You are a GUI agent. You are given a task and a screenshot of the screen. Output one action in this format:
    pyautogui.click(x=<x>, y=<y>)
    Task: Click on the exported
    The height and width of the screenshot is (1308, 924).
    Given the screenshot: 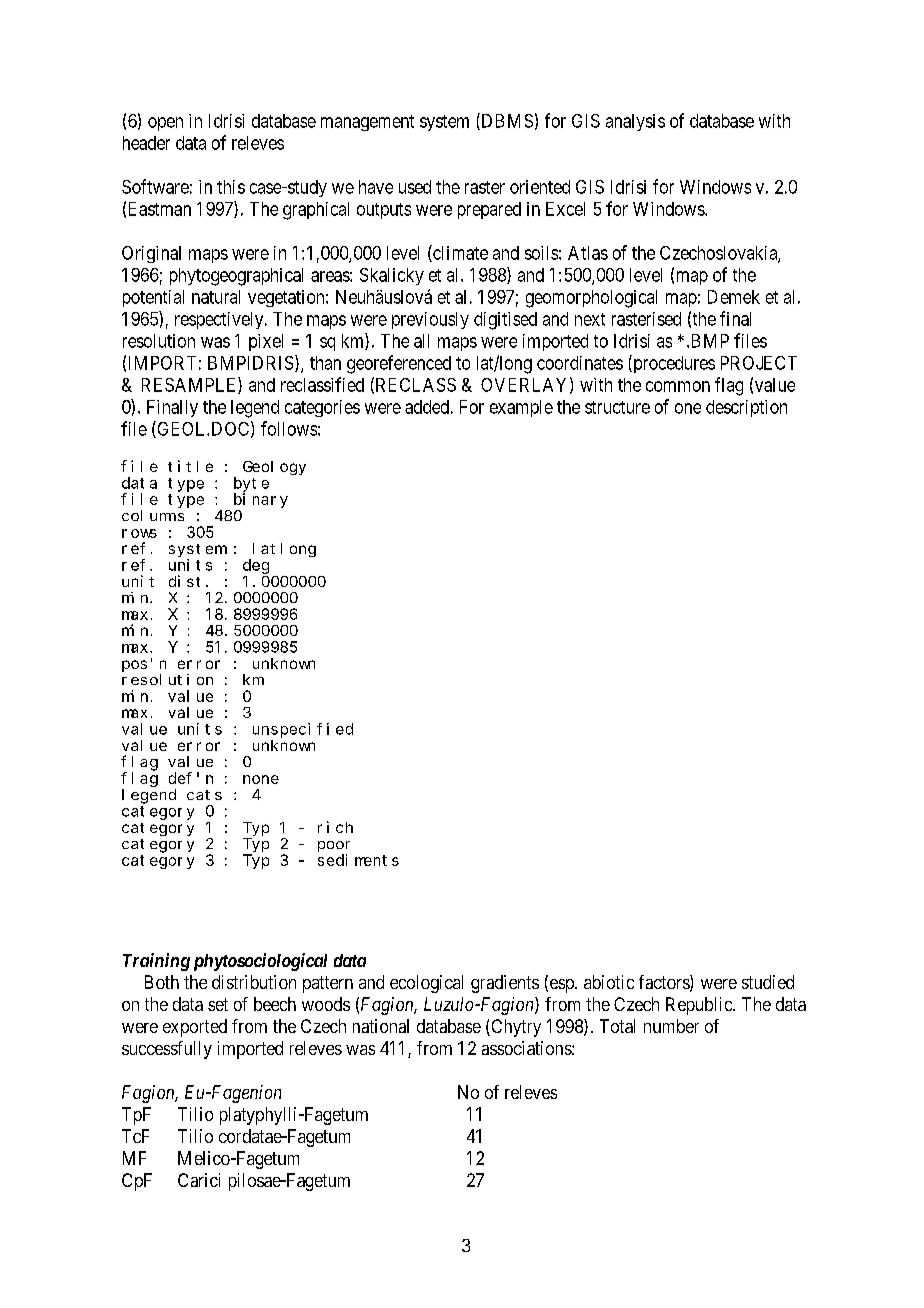 What is the action you would take?
    pyautogui.click(x=195, y=1028)
